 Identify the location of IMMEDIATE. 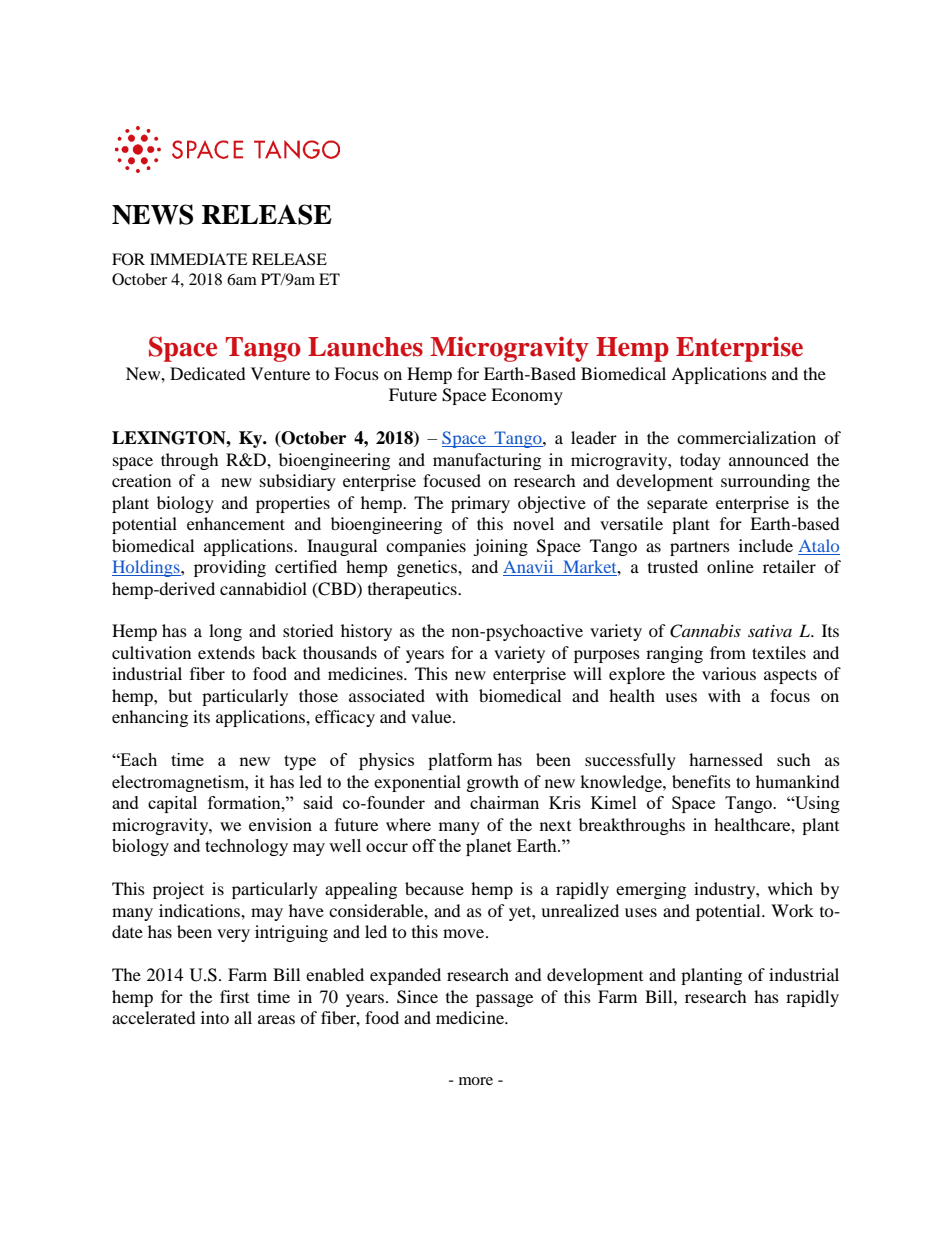
(199, 259).
